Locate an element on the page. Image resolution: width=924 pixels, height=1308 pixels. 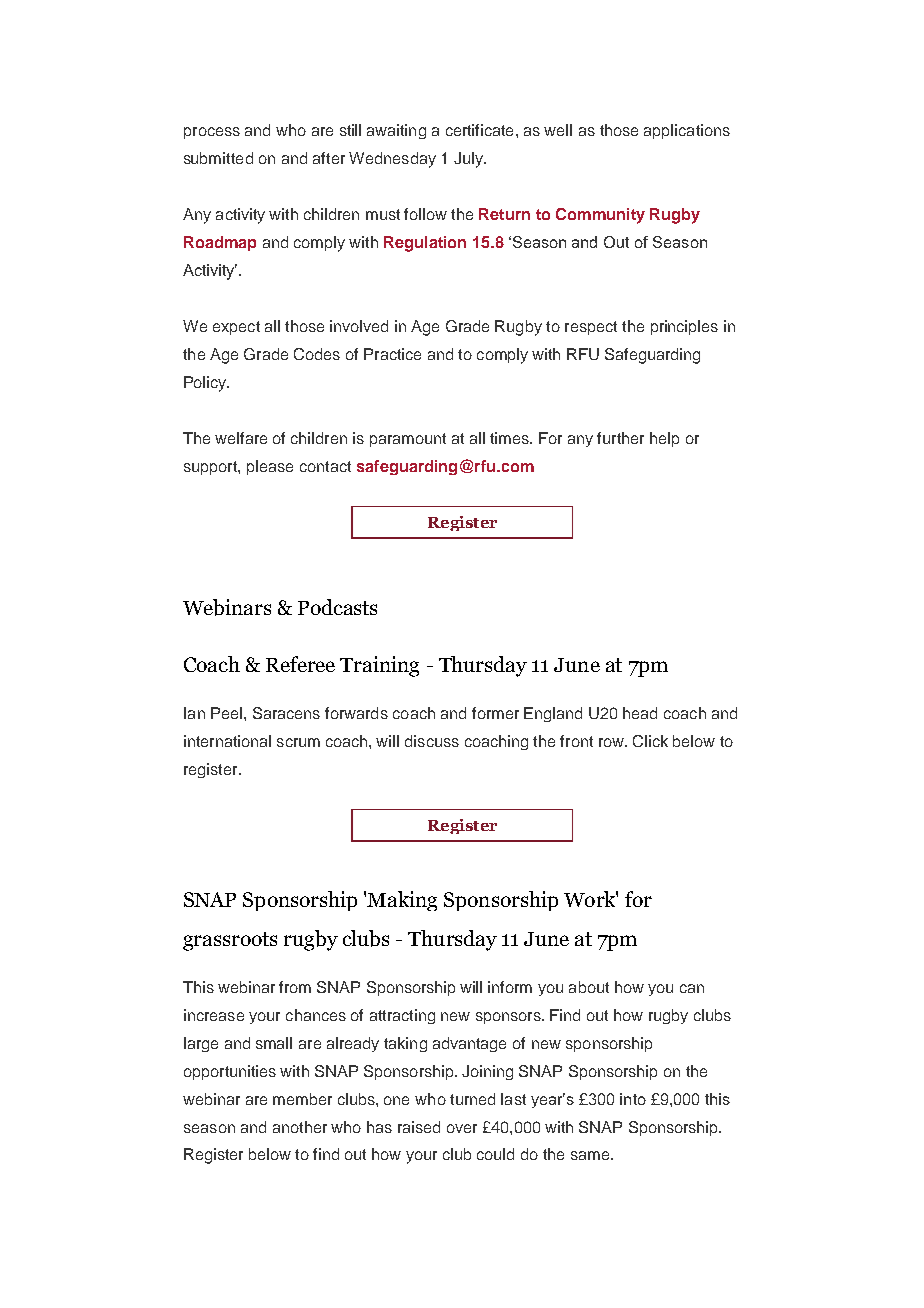
please is located at coordinates (270, 467).
